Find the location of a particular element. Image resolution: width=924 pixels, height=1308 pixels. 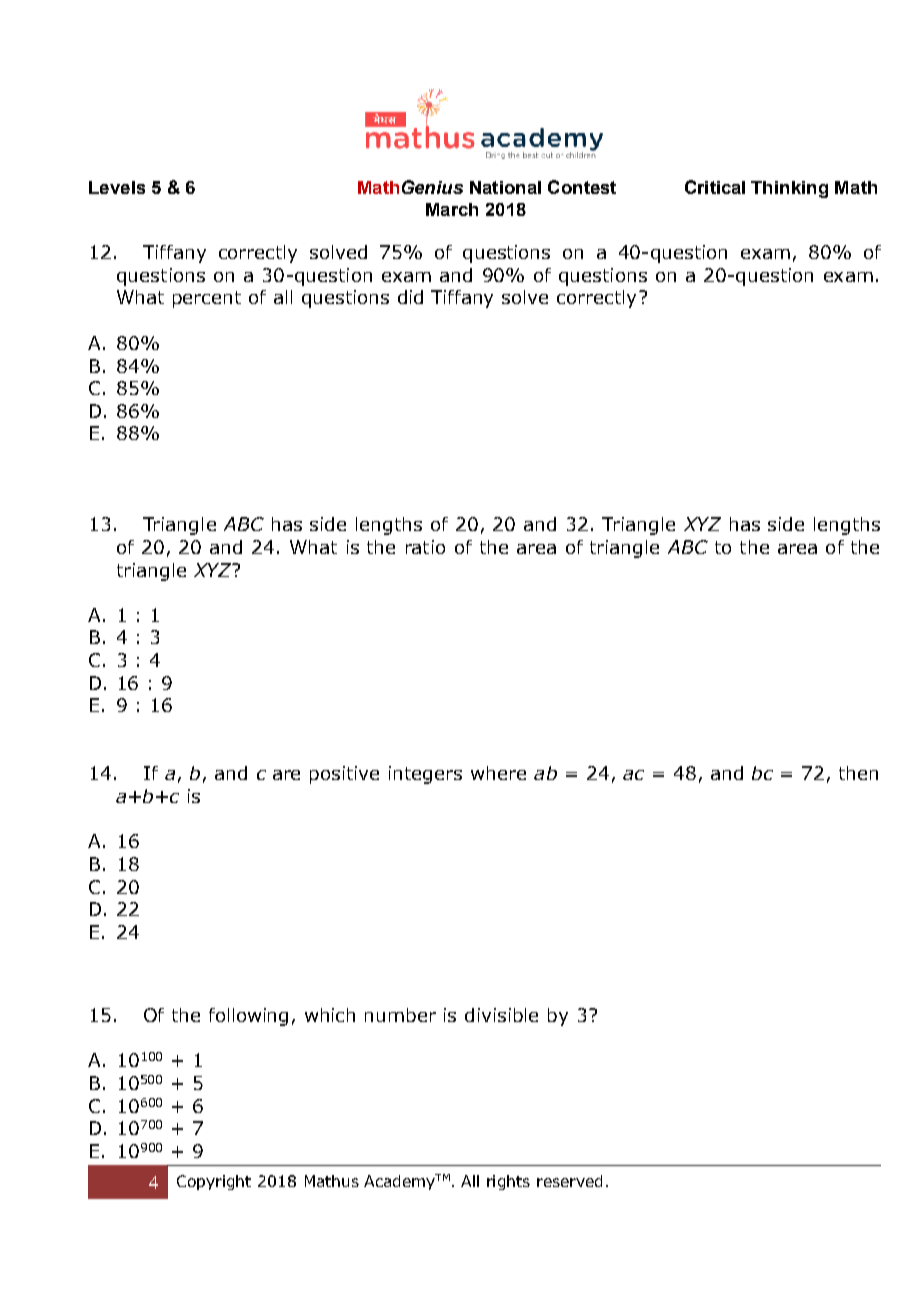

where is located at coordinates (498, 773).
